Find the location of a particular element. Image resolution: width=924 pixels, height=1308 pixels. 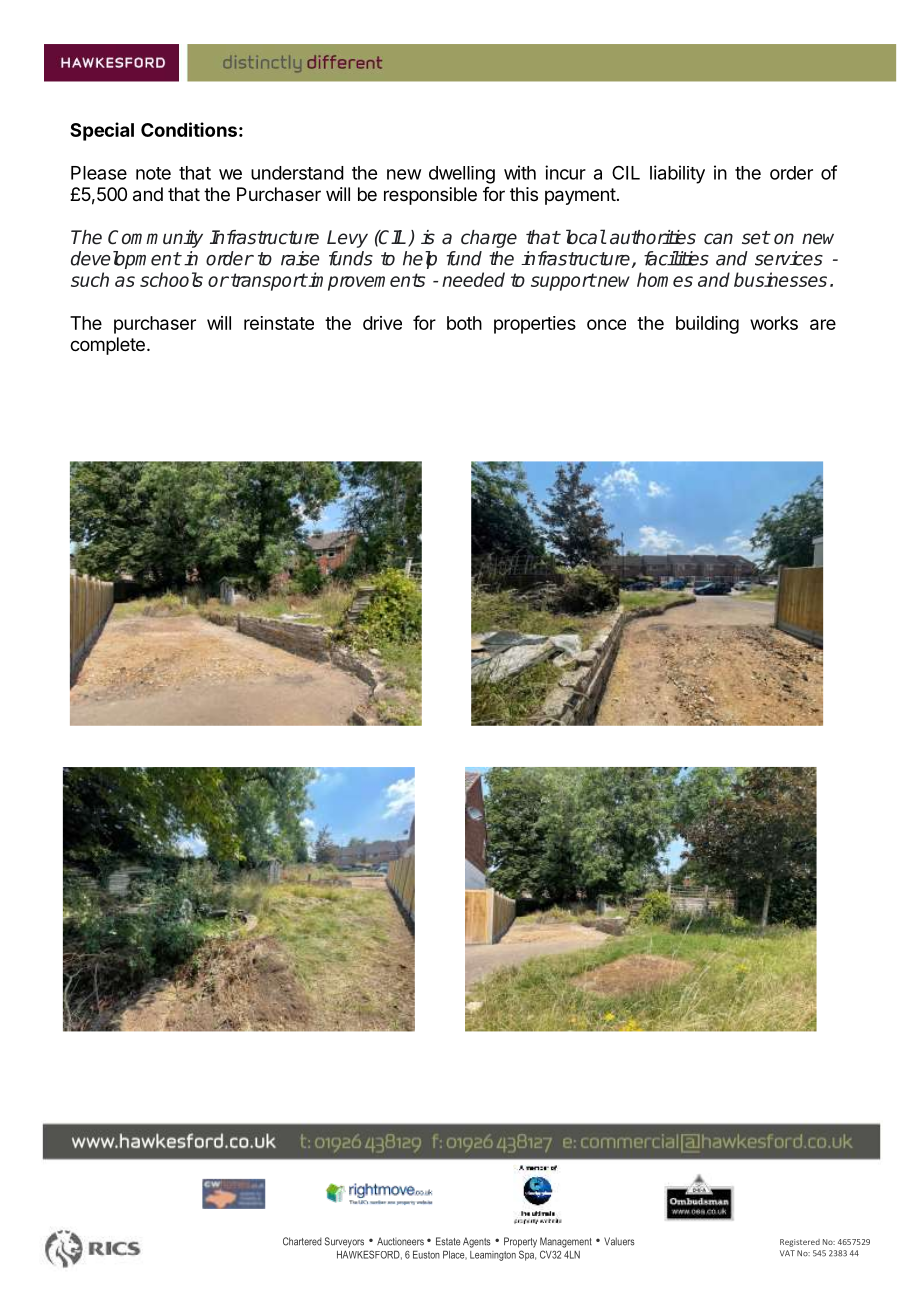

Chartered is located at coordinates (302, 1241).
